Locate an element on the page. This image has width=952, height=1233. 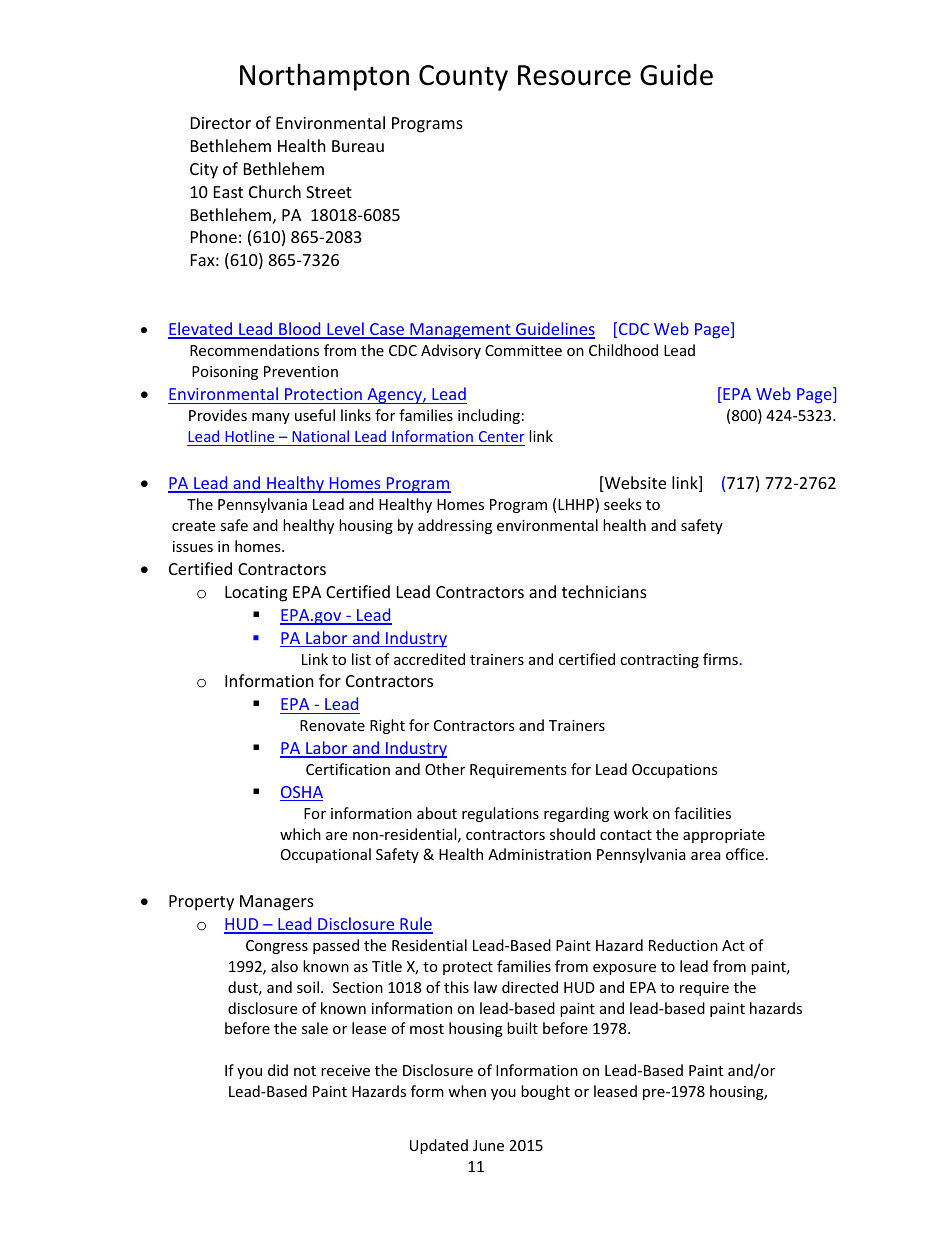
County is located at coordinates (463, 78).
